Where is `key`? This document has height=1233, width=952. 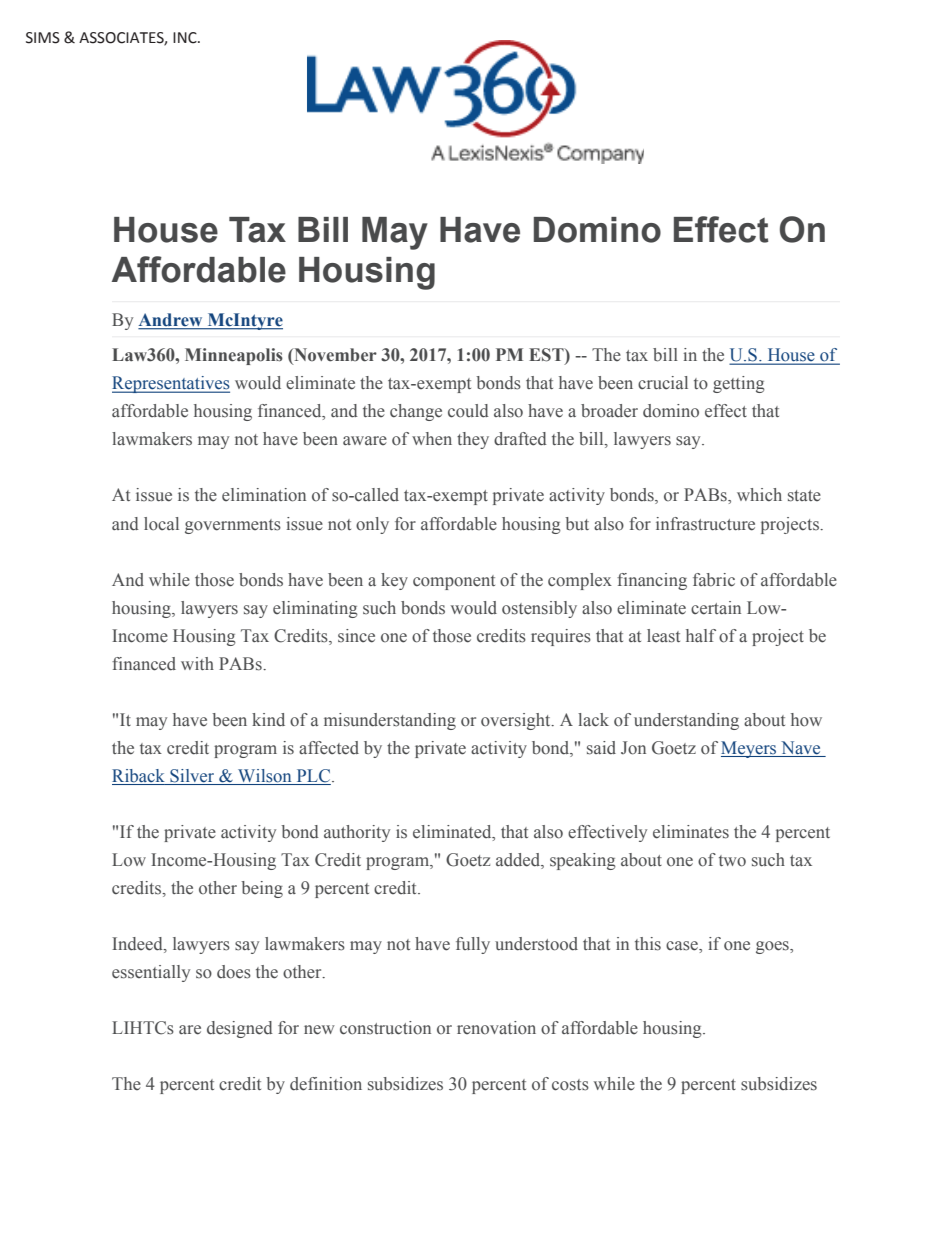 key is located at coordinates (394, 581).
